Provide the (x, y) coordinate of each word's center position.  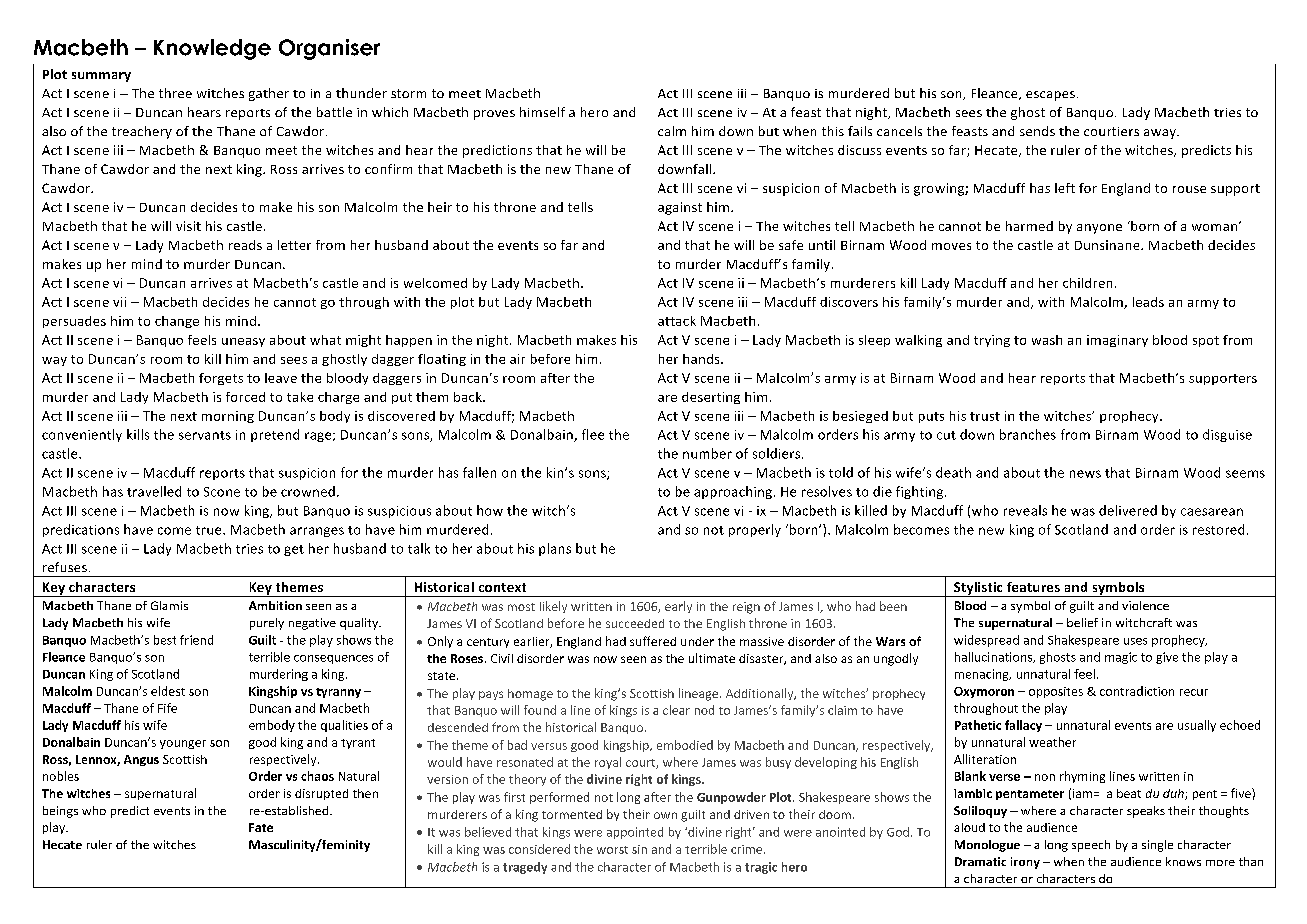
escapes (1050, 96)
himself (542, 112)
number (707, 453)
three (175, 93)
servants (205, 435)
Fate (261, 827)
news (1085, 474)
